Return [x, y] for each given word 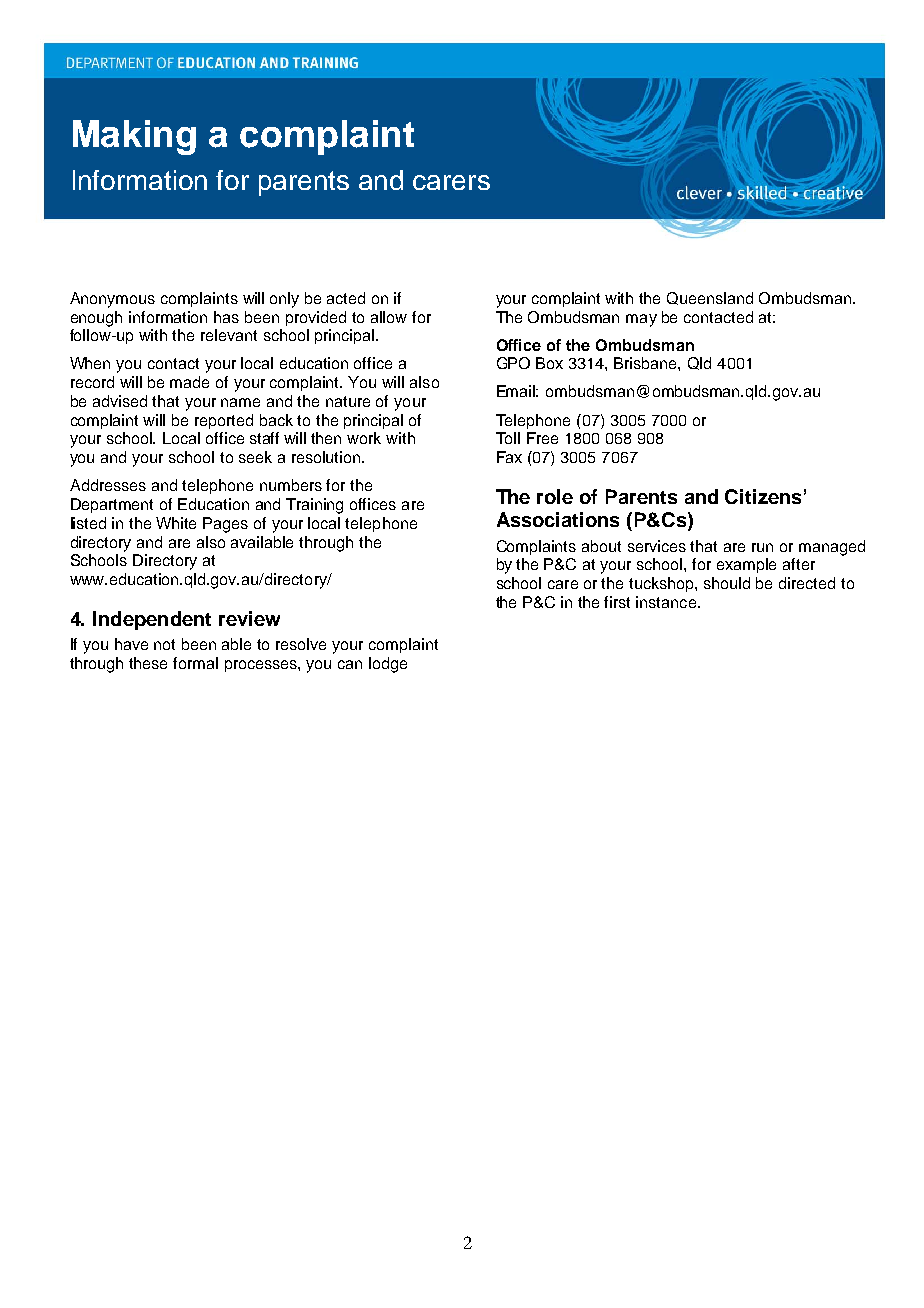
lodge [388, 665]
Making [134, 137]
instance [666, 602]
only [284, 300]
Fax [509, 457]
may [641, 320]
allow [389, 317]
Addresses [108, 485]
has [226, 317]
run [762, 547]
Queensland [710, 298]
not [164, 644]
